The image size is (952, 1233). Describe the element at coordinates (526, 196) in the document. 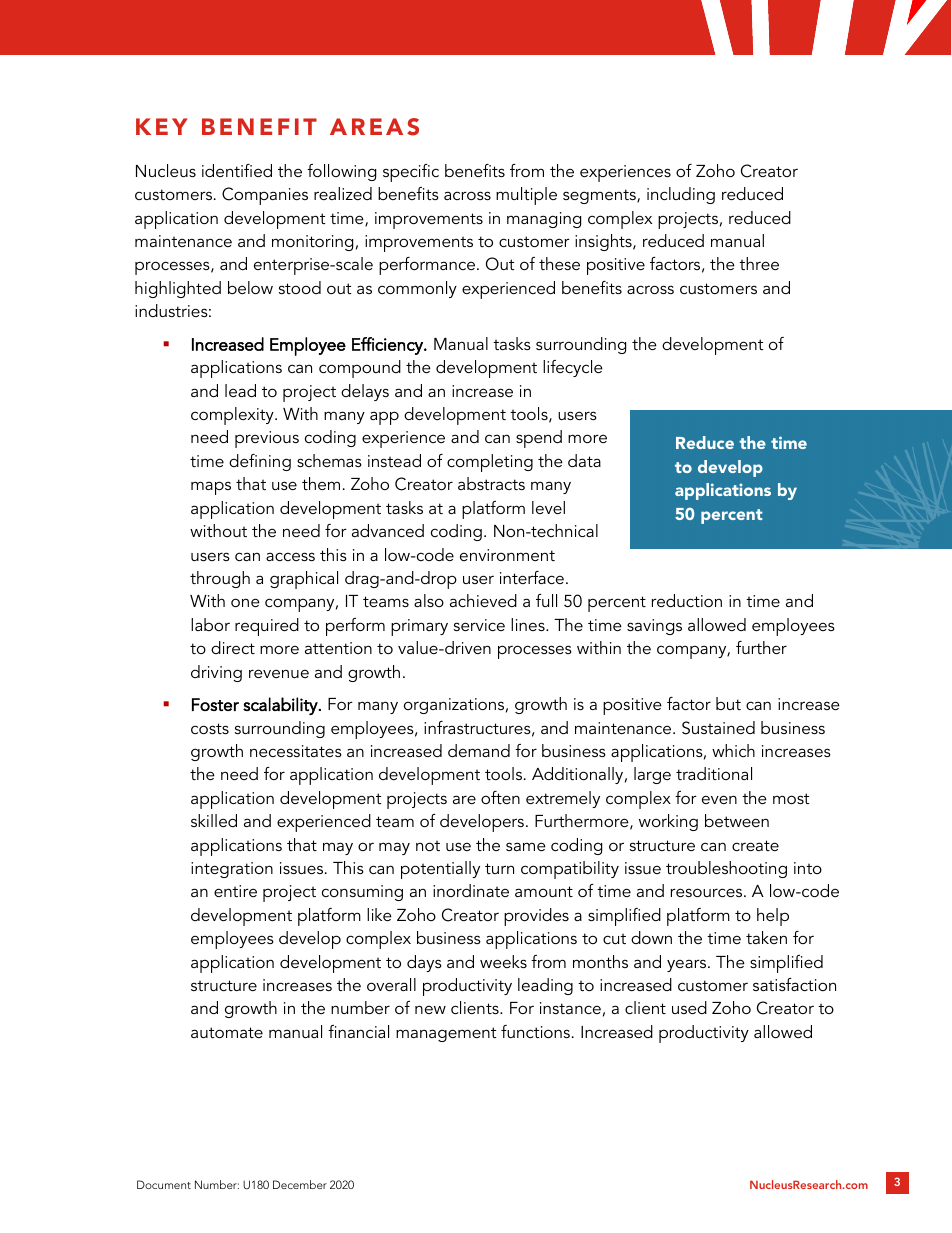

I see `multiple` at that location.
